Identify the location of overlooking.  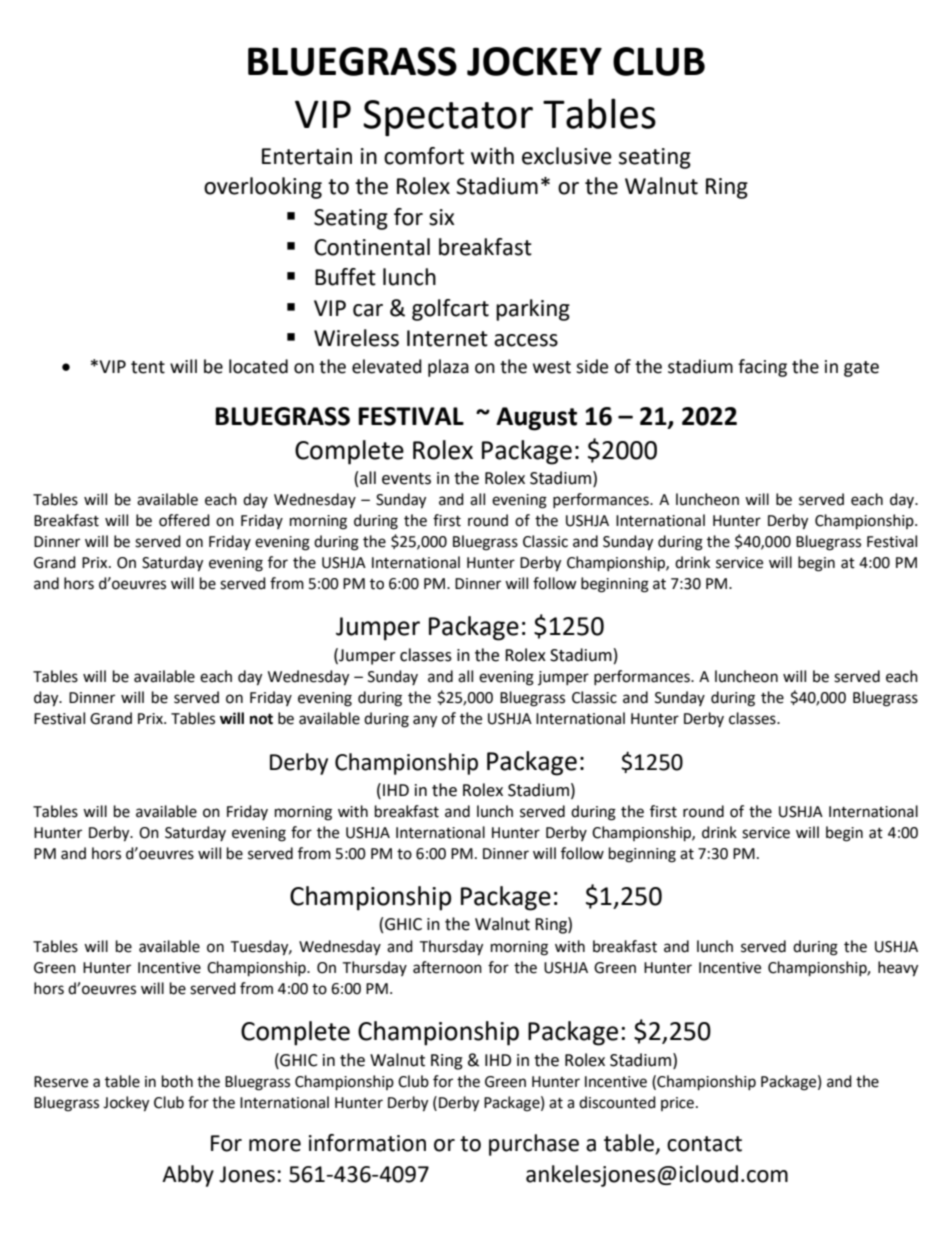
(263, 188).
